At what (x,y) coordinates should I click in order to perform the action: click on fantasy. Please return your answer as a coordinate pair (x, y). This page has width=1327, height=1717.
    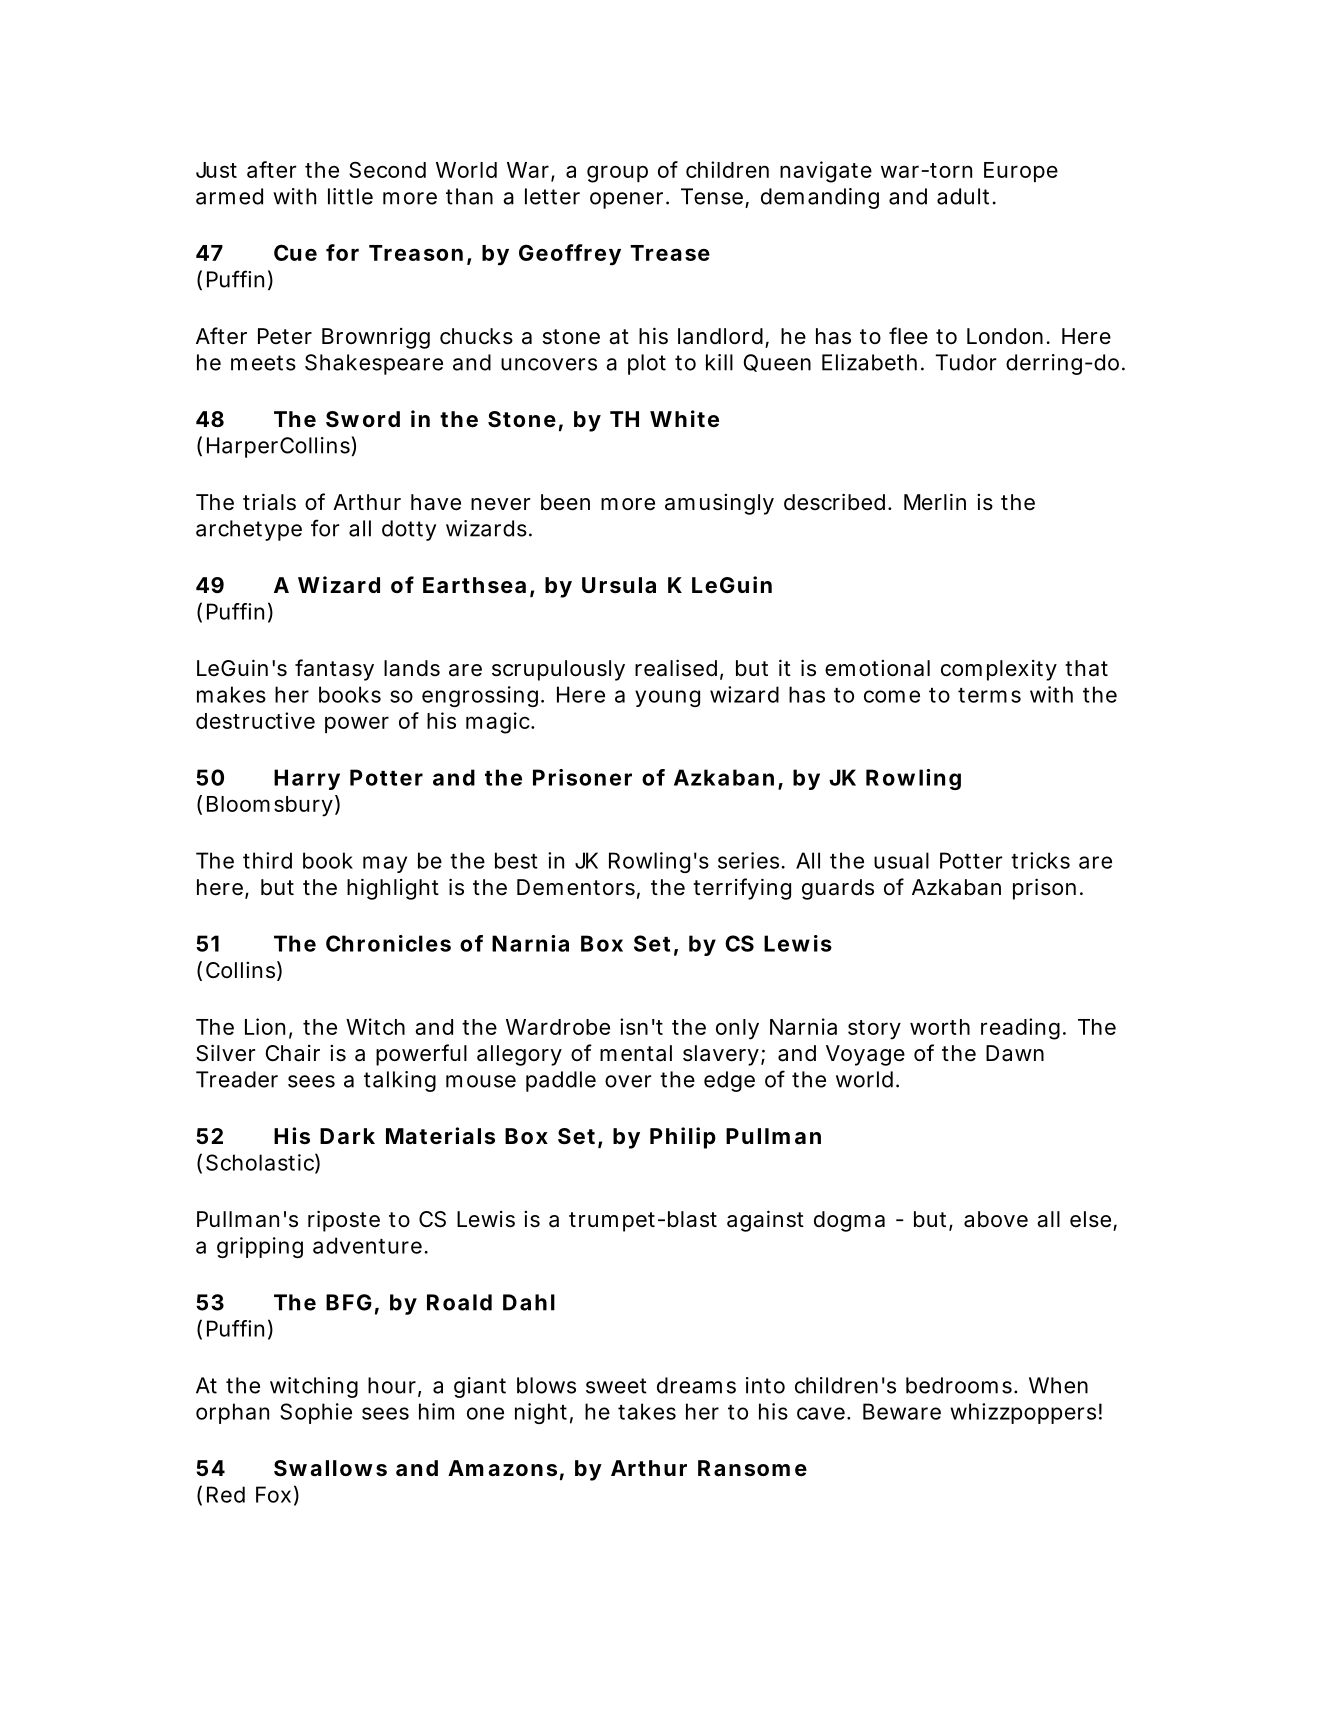
    Looking at the image, I should click on (334, 670).
